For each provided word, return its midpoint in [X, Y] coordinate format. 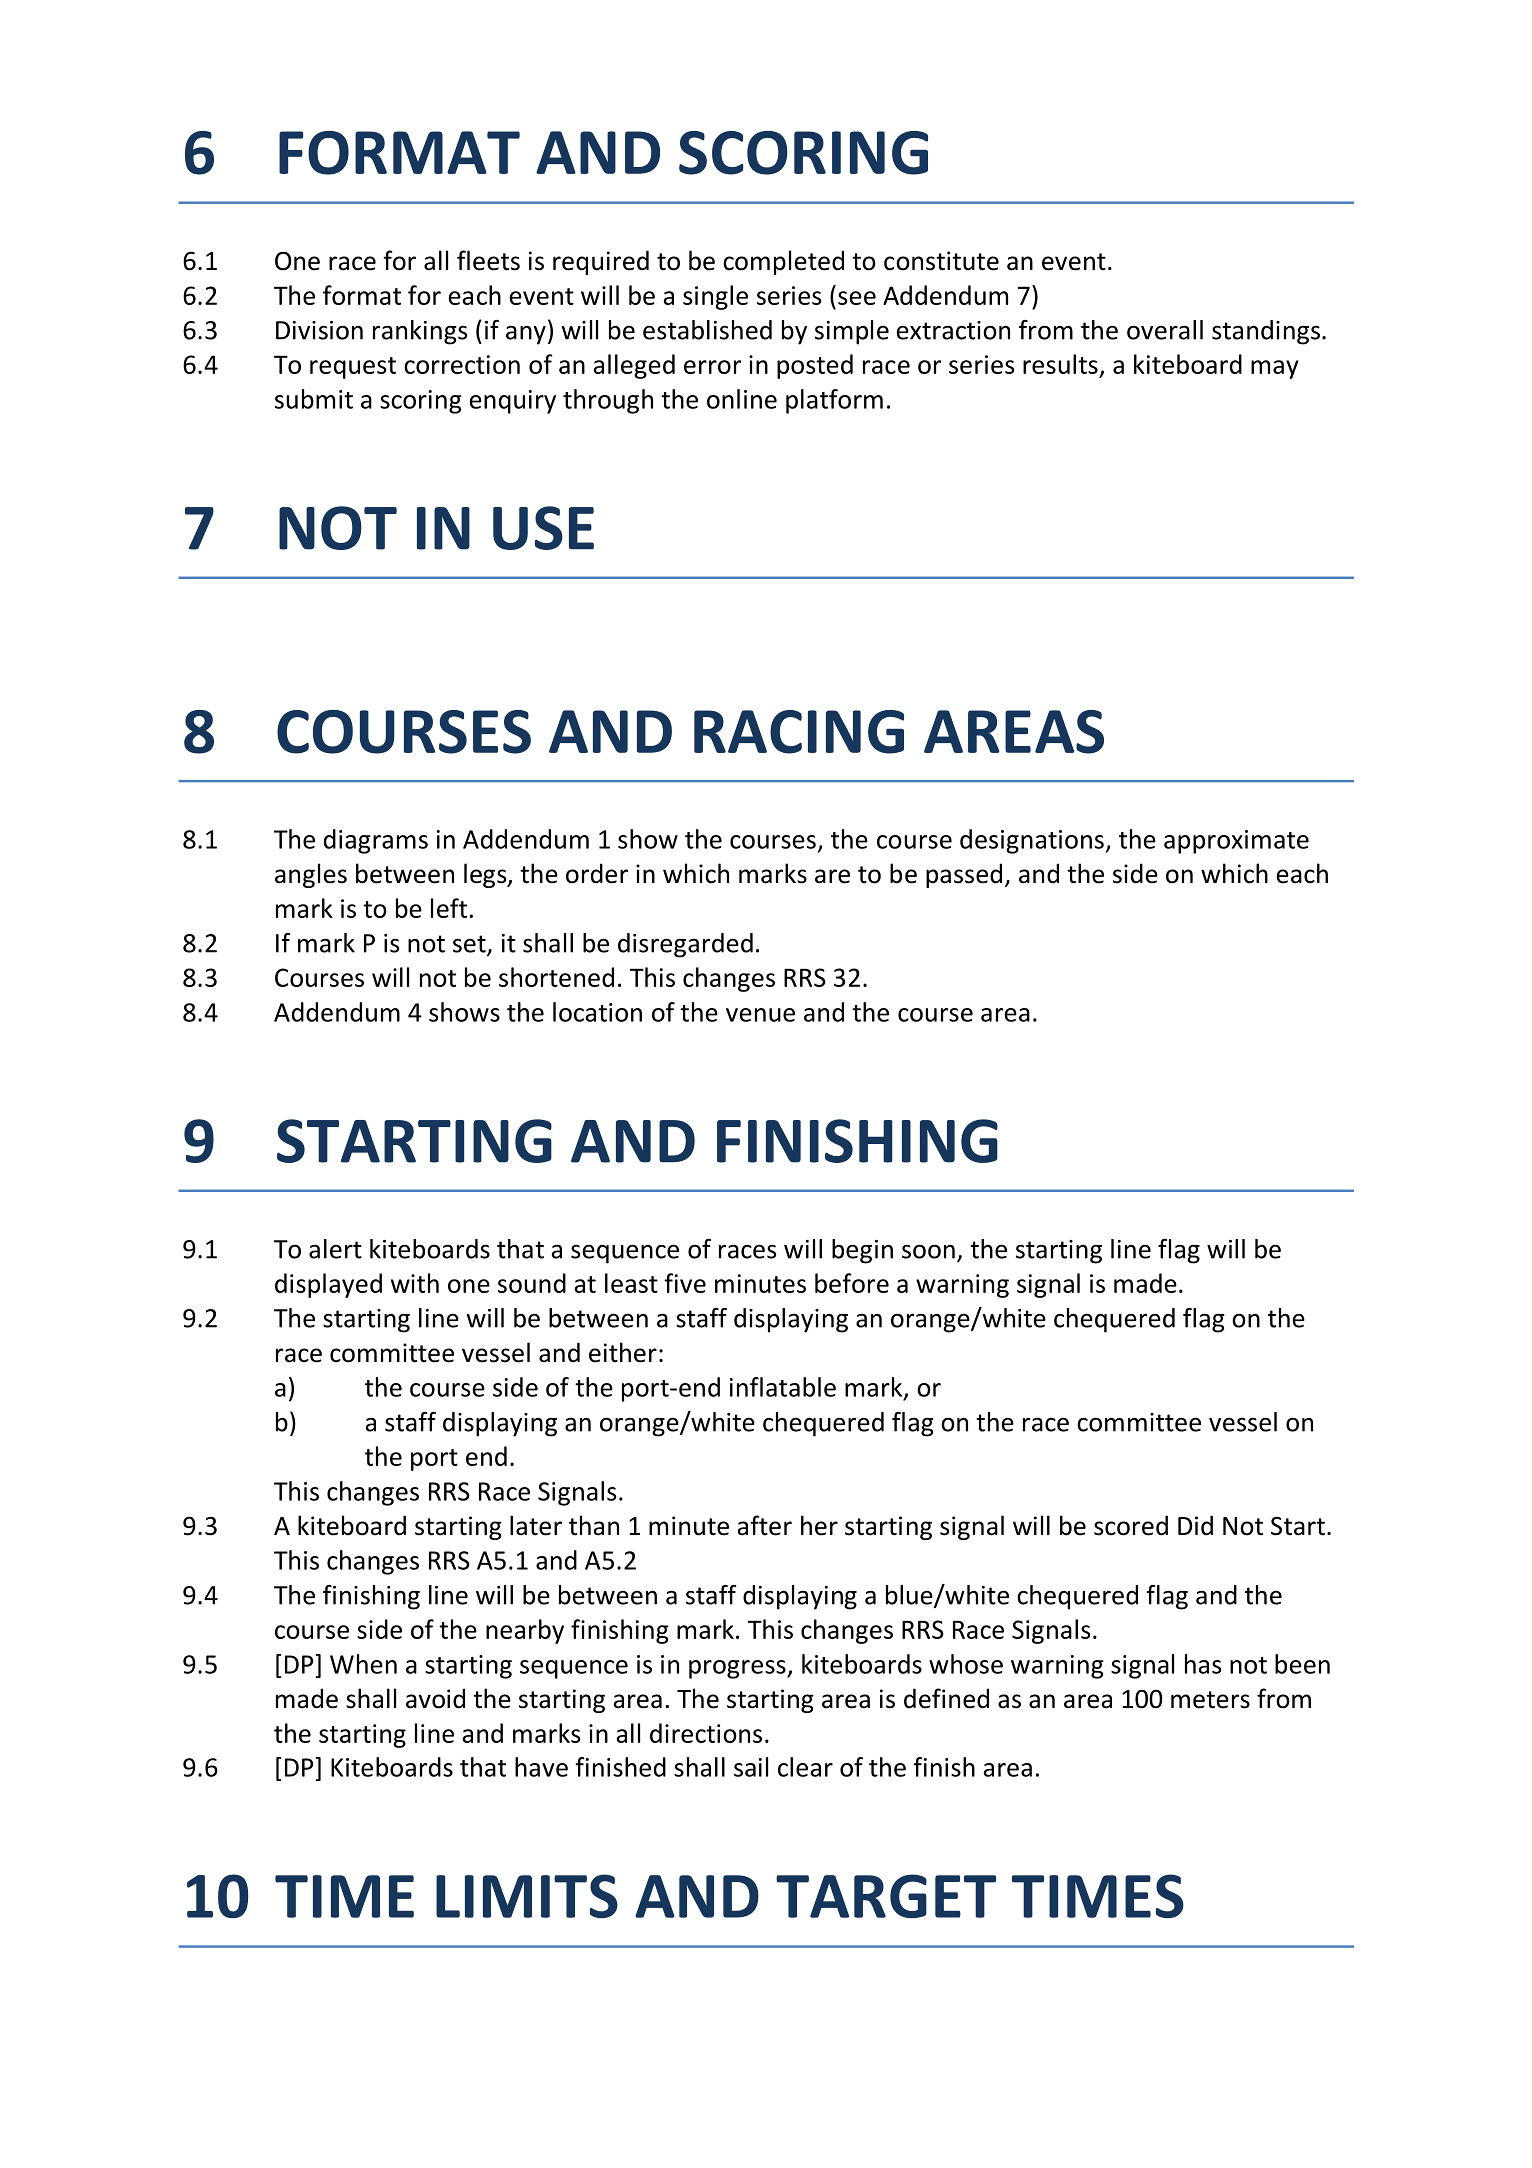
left [449, 908]
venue [760, 1015]
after [764, 1525]
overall [1165, 330]
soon [928, 1251]
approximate [1236, 842]
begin [862, 1251]
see [857, 298]
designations [1032, 841]
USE [543, 528]
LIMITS [527, 1896]
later [536, 1525]
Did [1195, 1525]
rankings [420, 332]
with [415, 1283]
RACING [799, 732]
